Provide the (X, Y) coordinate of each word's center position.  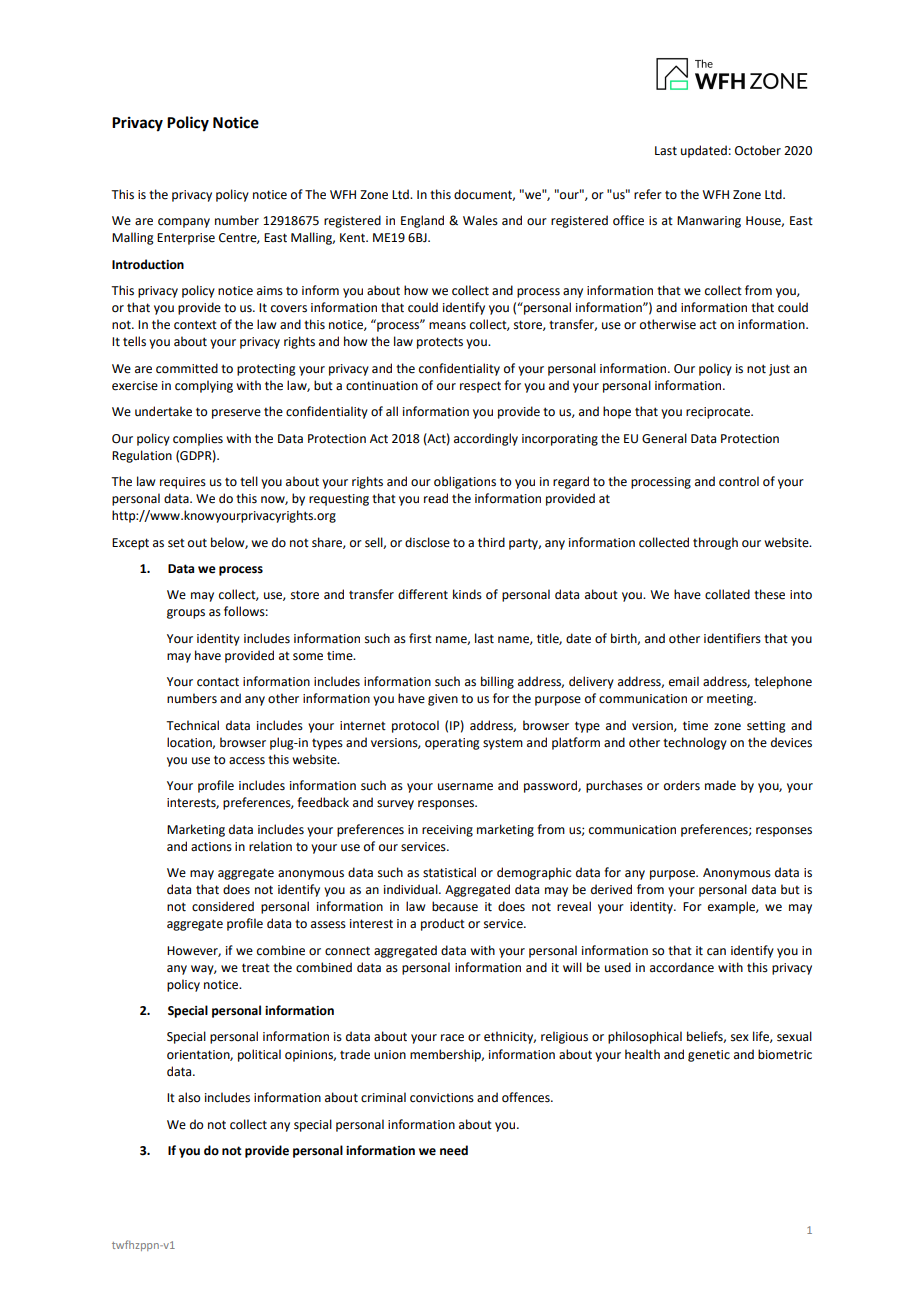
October (758, 150)
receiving (447, 831)
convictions (442, 1098)
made (720, 785)
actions (211, 847)
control (739, 481)
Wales (480, 220)
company (184, 223)
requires (183, 483)
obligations (465, 482)
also (189, 1097)
